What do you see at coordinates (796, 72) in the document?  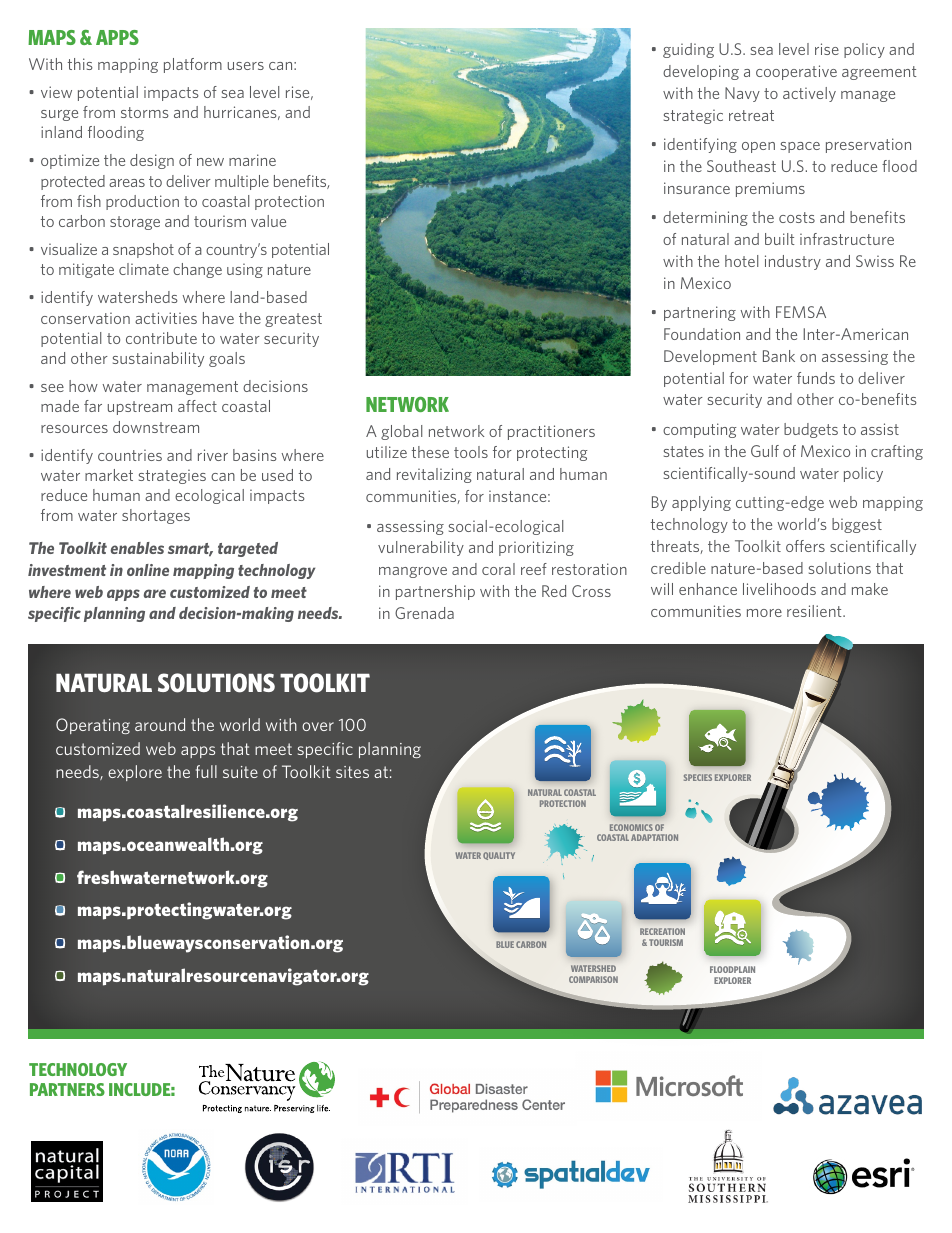 I see `cooperative` at bounding box center [796, 72].
